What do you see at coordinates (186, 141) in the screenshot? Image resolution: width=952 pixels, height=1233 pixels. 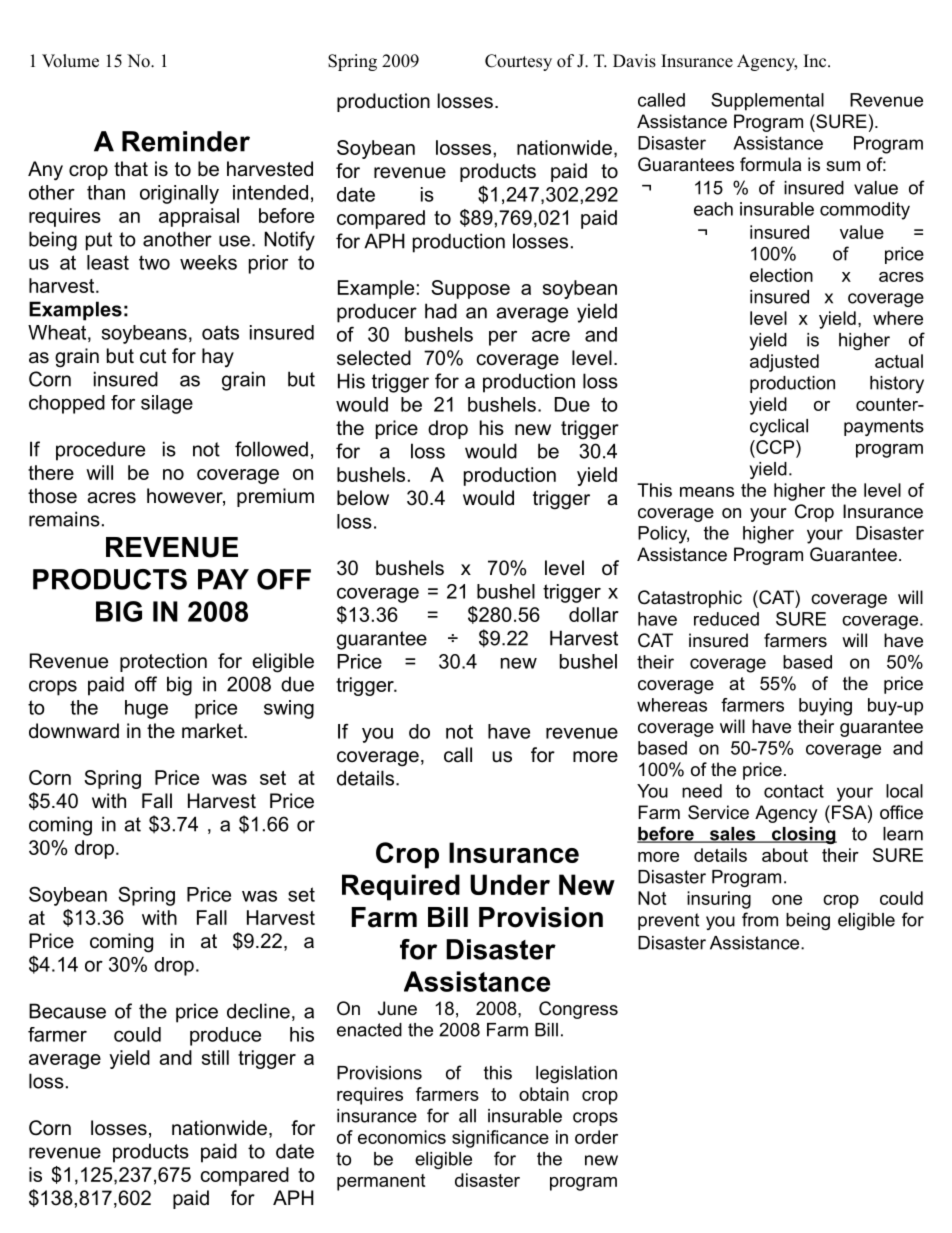 I see `Reminder` at bounding box center [186, 141].
